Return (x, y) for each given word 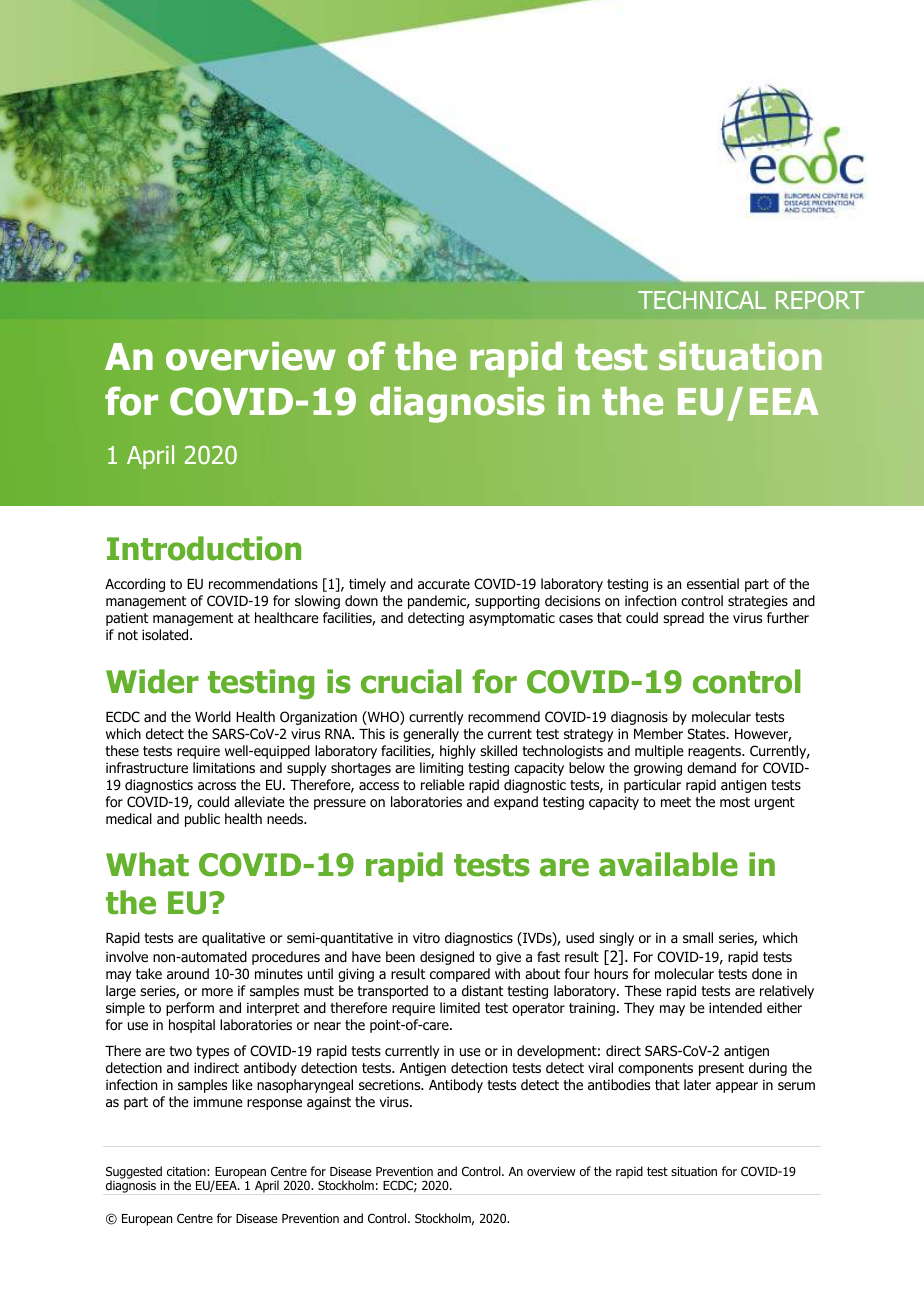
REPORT (820, 300)
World (213, 717)
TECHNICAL (702, 300)
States (707, 733)
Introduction (204, 548)
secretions (391, 1085)
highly (458, 752)
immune (218, 1101)
